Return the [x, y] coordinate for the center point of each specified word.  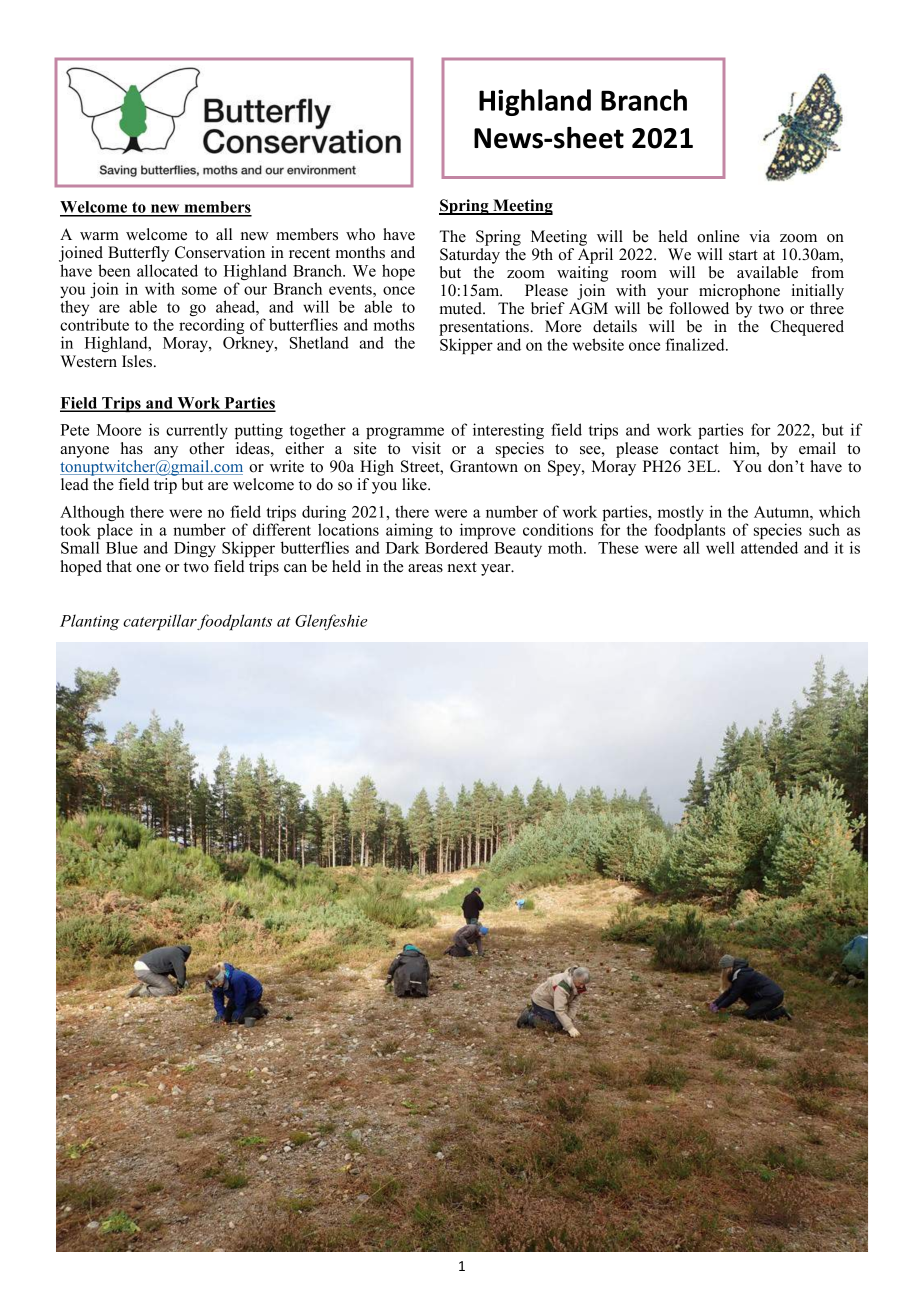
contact [694, 449]
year [497, 570]
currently [197, 431]
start [743, 255]
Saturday [470, 256]
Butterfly [138, 255]
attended [769, 547]
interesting [508, 431]
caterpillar [160, 622]
